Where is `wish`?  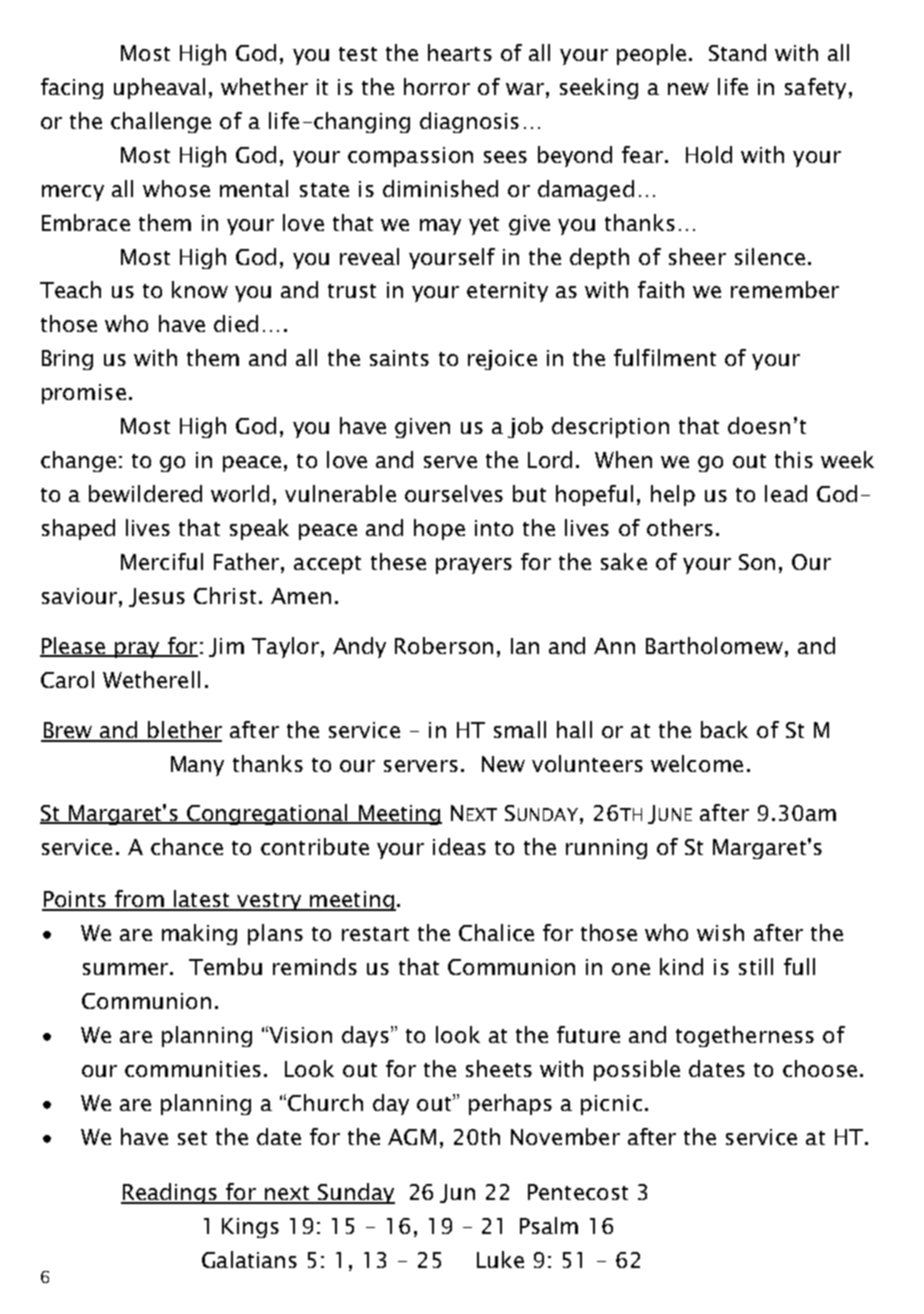 wish is located at coordinates (720, 932).
